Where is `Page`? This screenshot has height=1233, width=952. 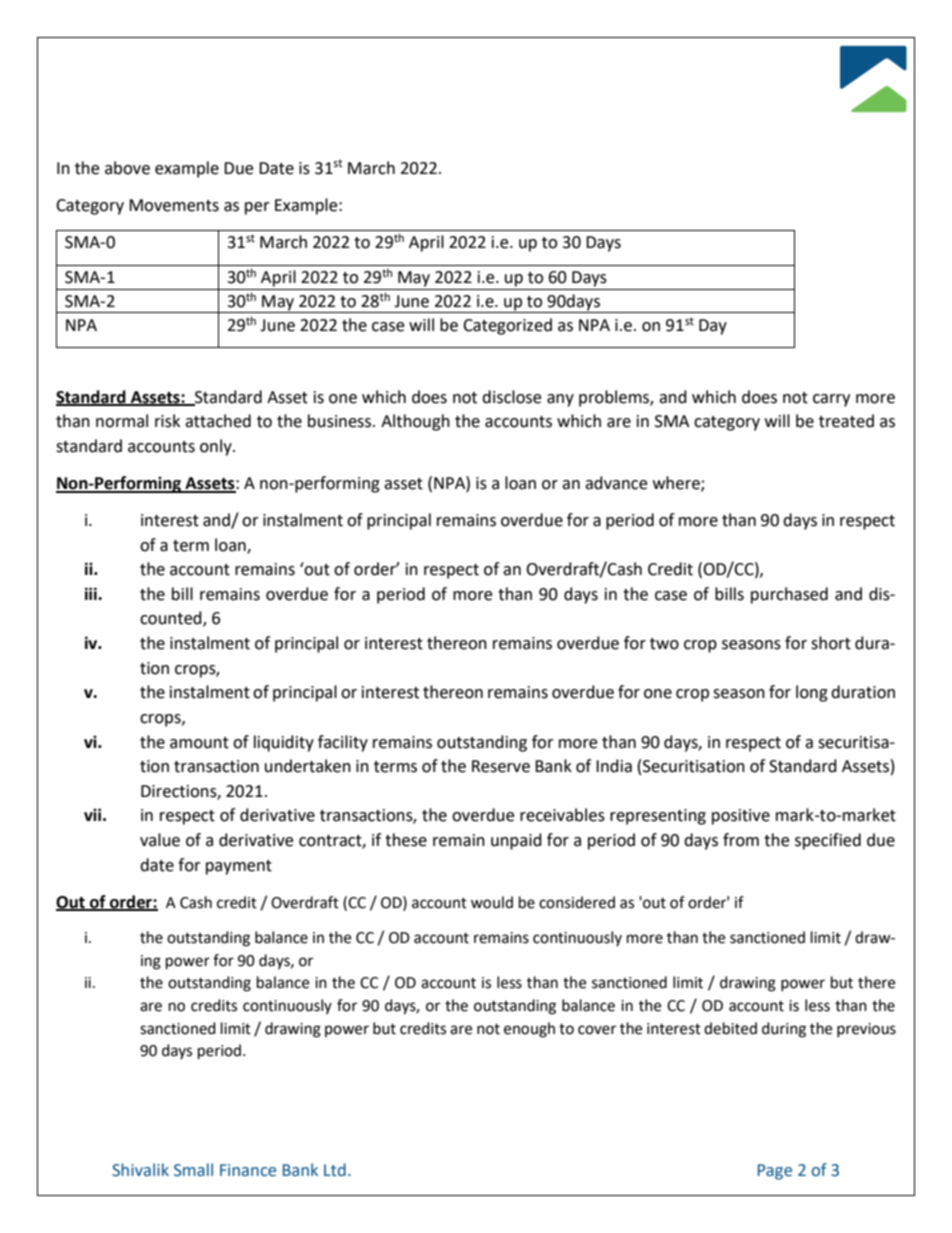
Page is located at coordinates (775, 1172).
